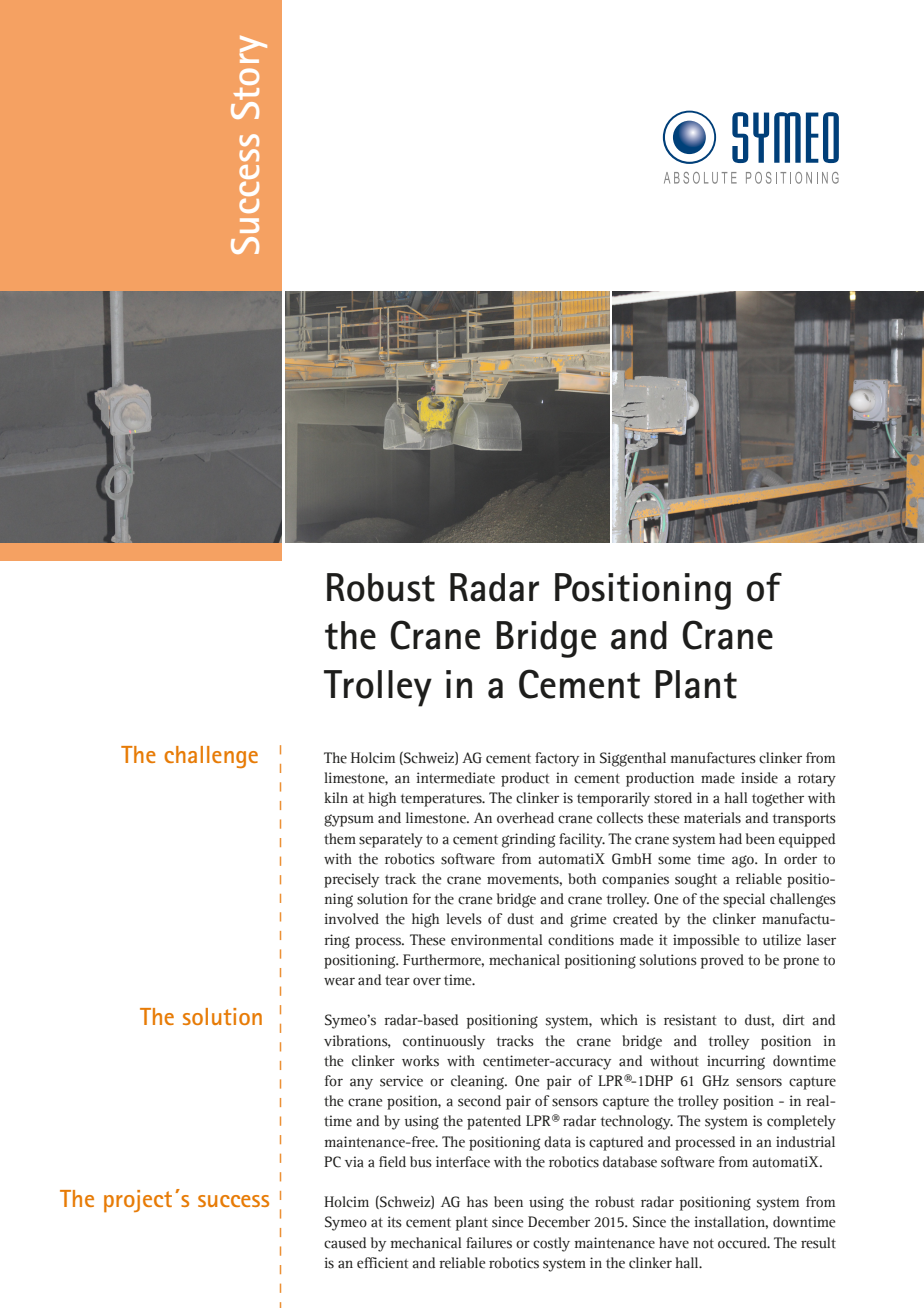 This screenshot has height=1308, width=924. Describe the element at coordinates (581, 940) in the screenshot. I see `conditions` at that location.
